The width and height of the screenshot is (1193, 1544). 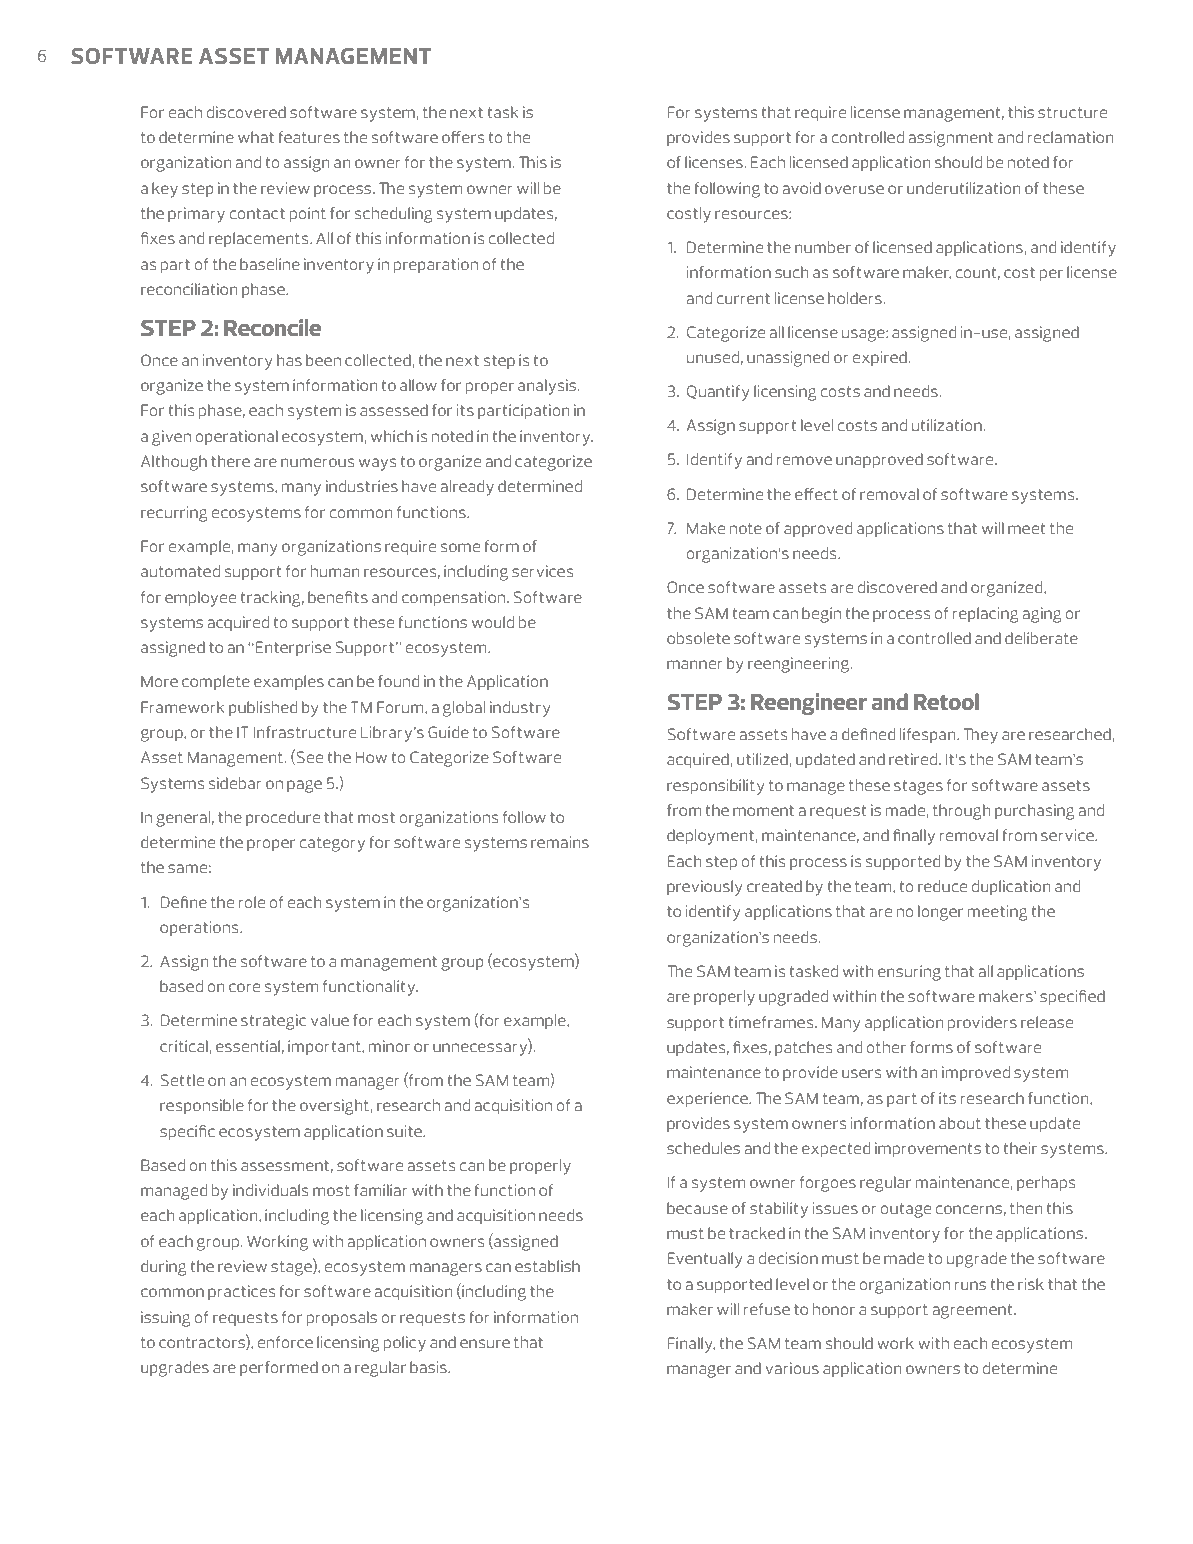 What do you see at coordinates (854, 189) in the screenshot?
I see `overuse` at bounding box center [854, 189].
